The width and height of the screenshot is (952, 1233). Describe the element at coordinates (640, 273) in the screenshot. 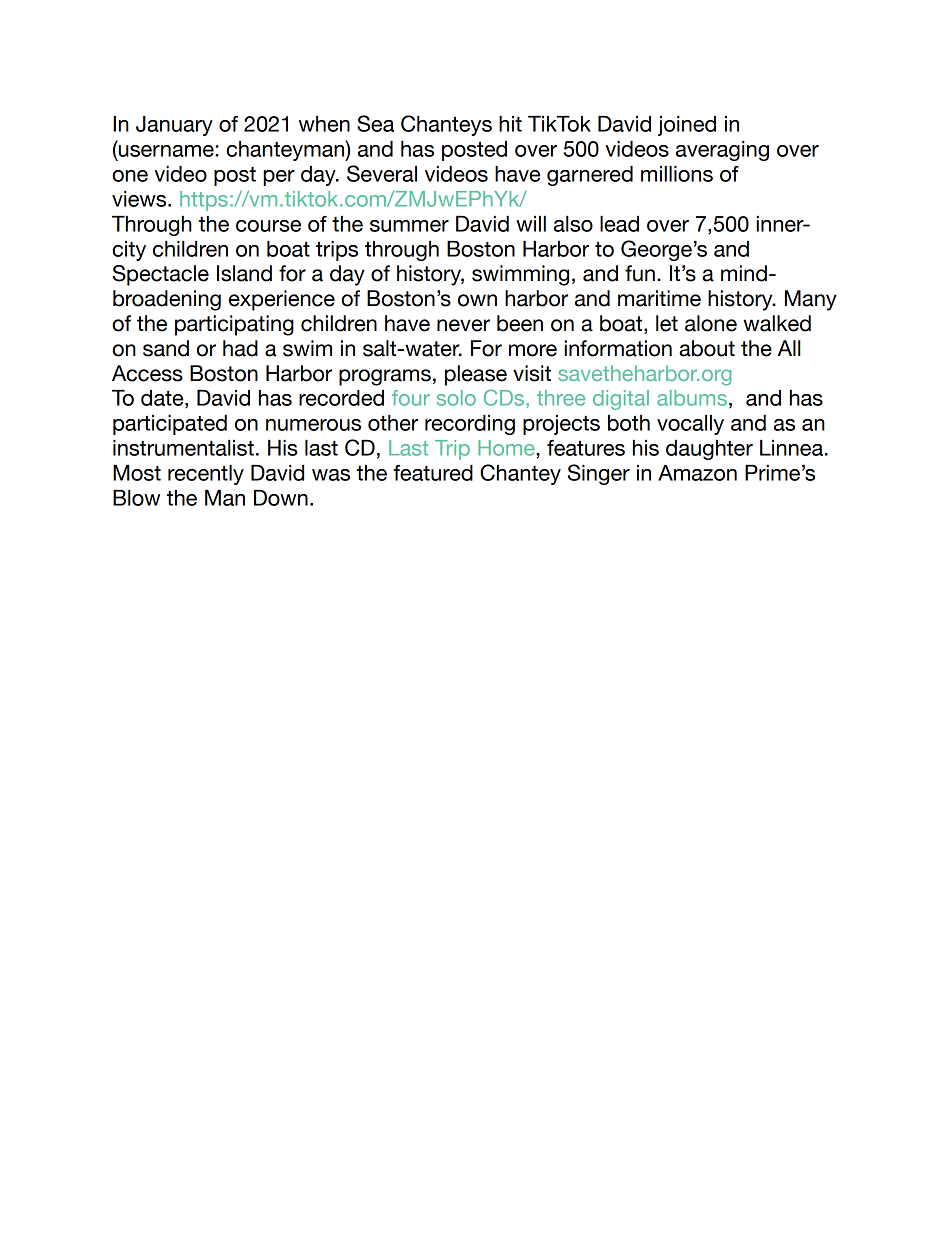

I see `fun` at that location.
